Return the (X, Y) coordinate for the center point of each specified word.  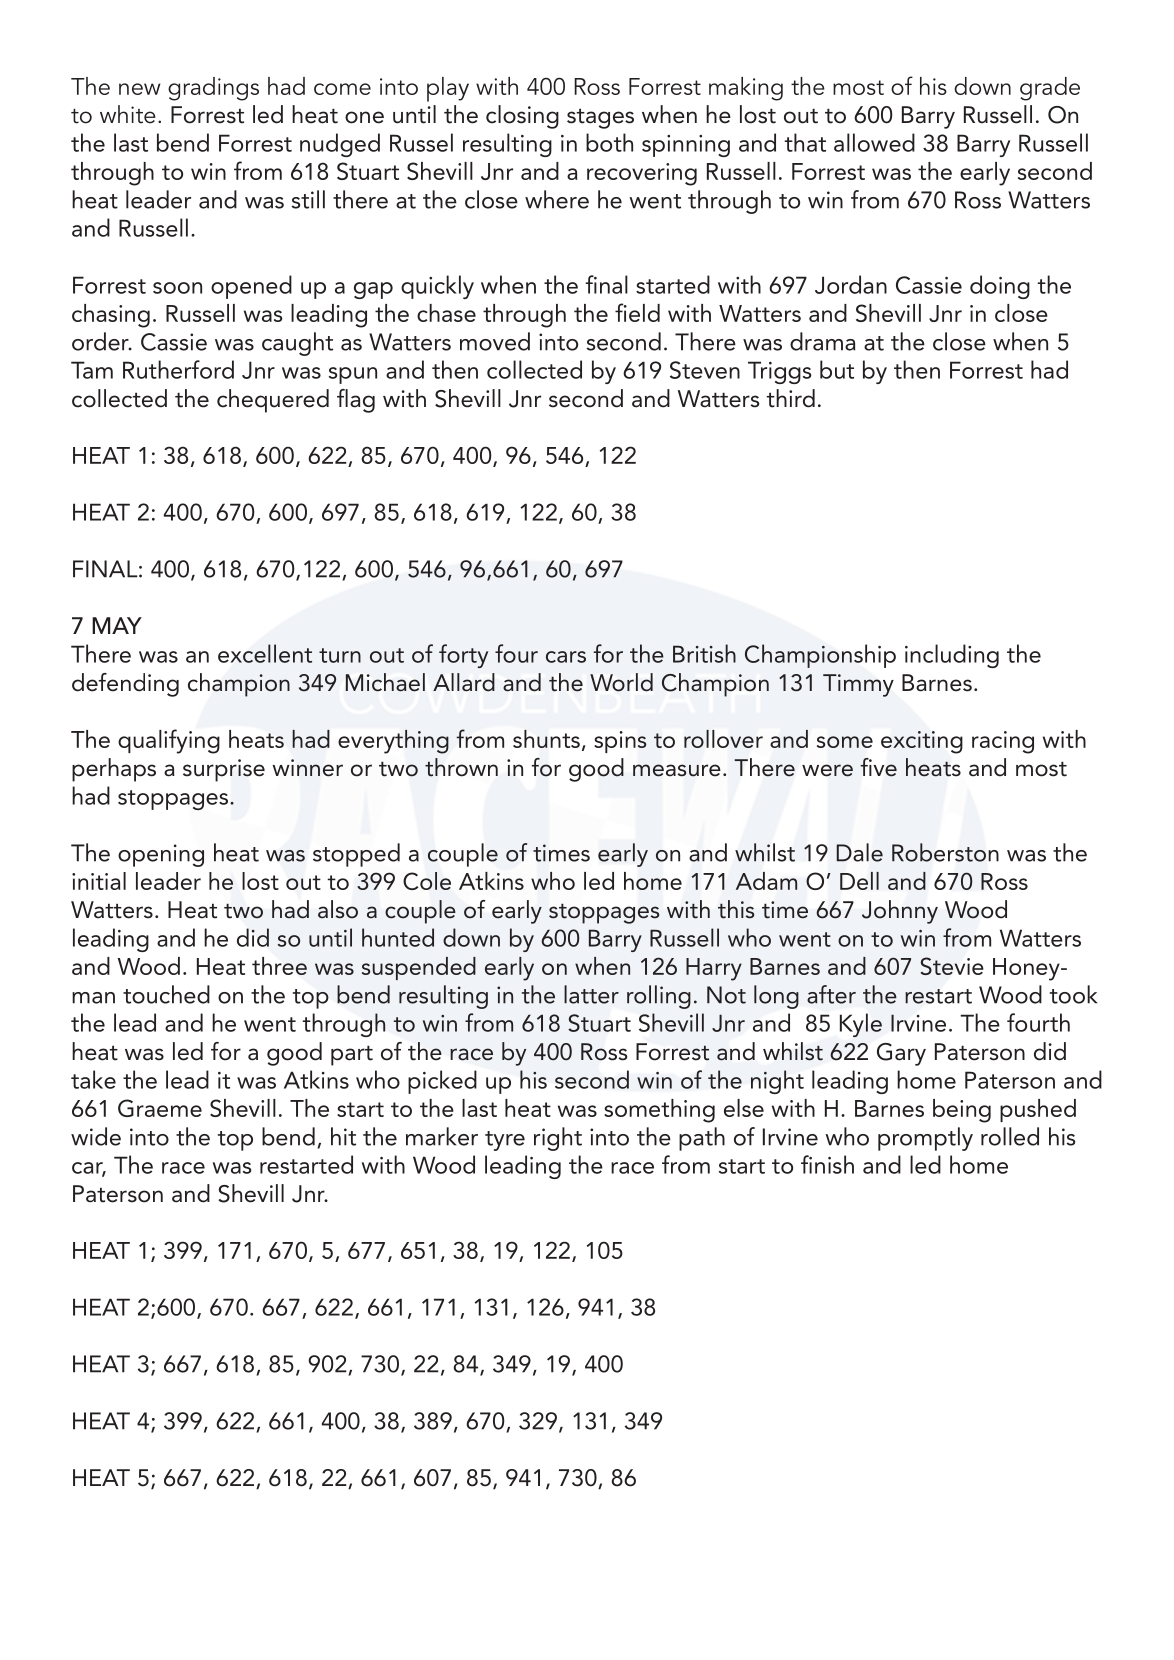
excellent (265, 653)
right (558, 1139)
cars (566, 657)
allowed (874, 142)
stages (600, 118)
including (952, 656)
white (128, 114)
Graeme (160, 1108)
